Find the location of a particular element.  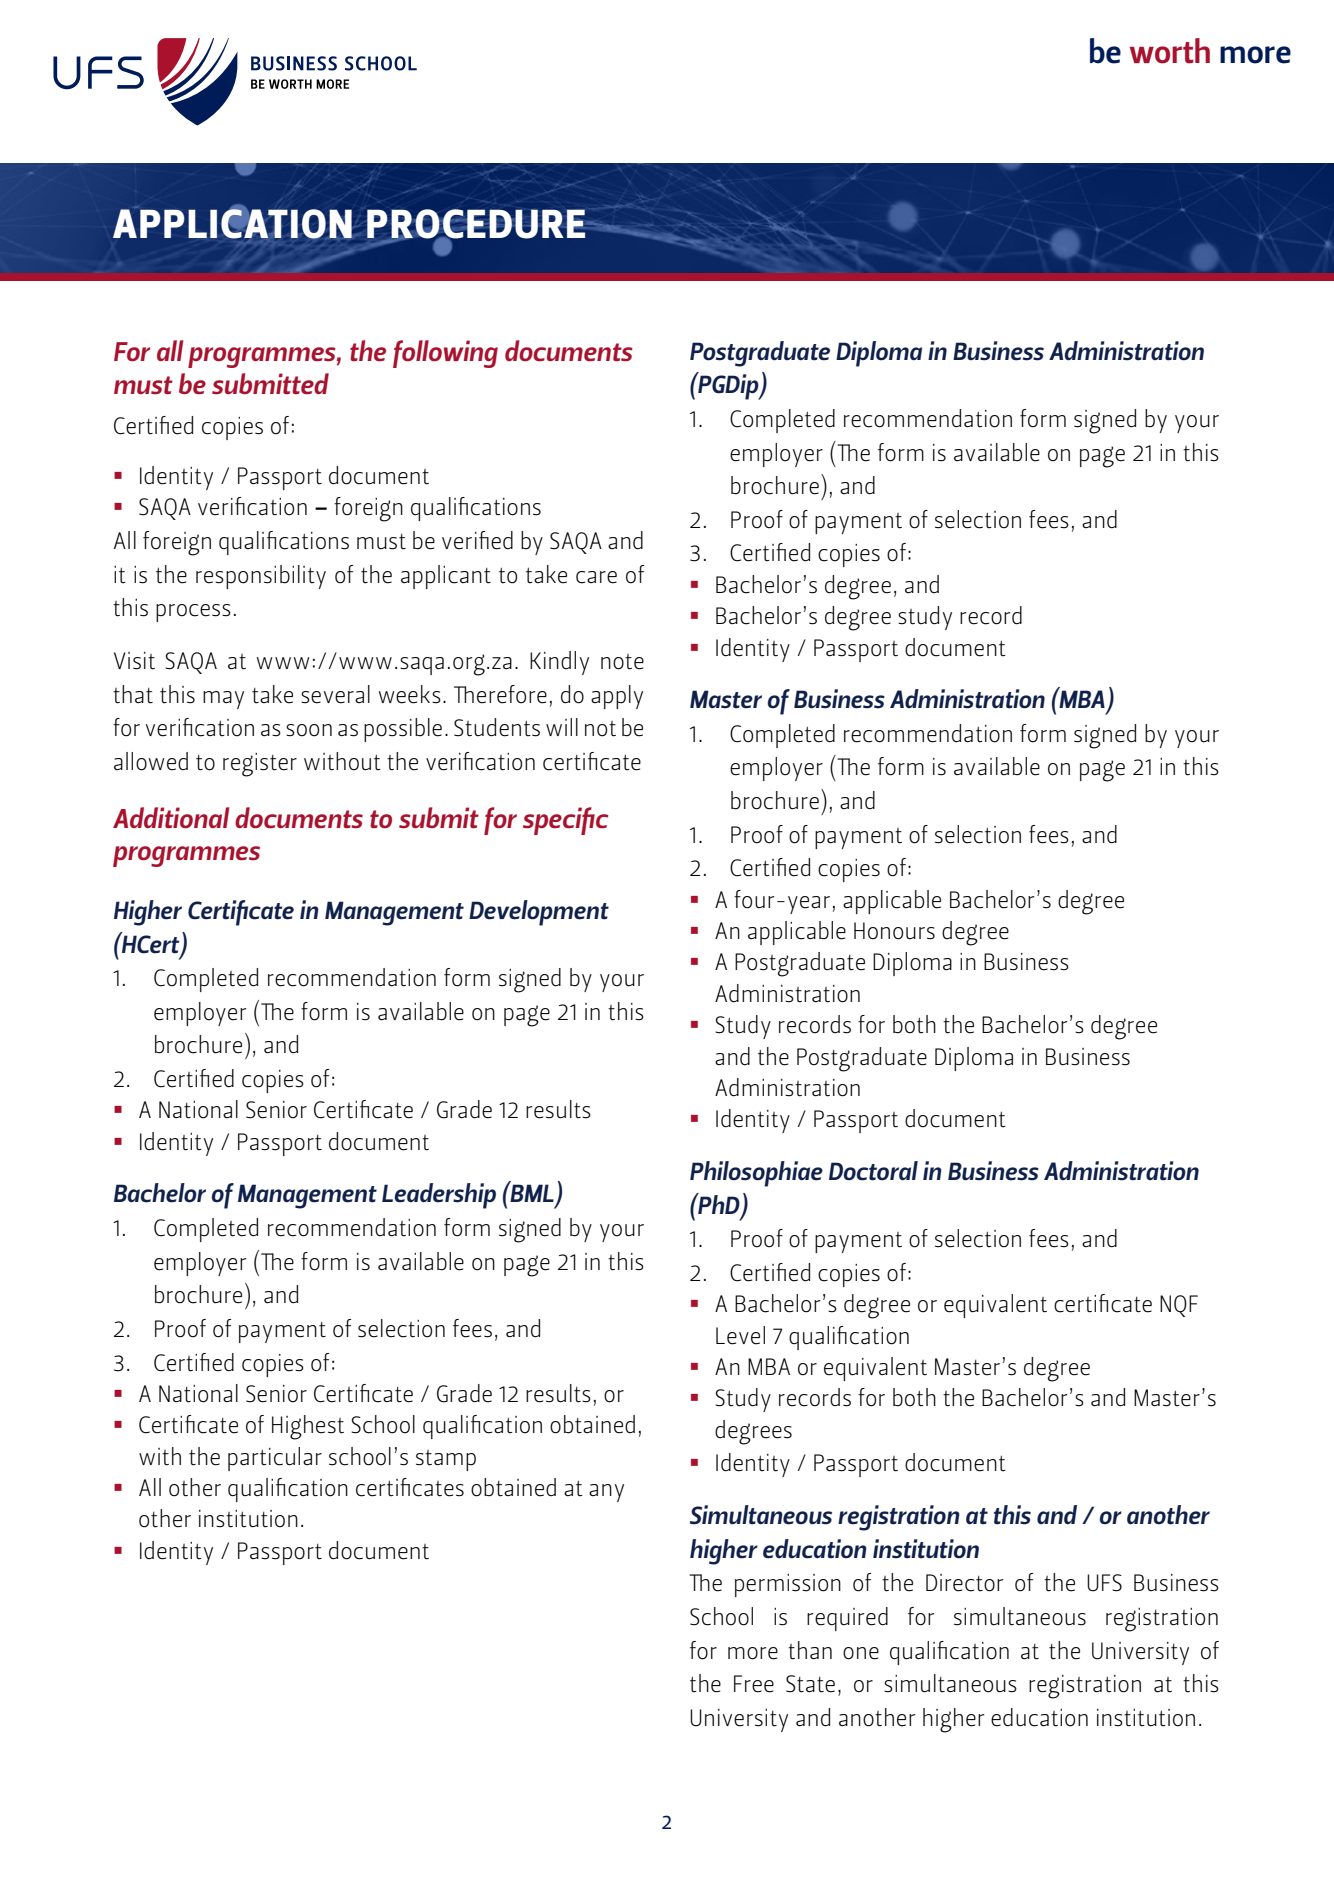

worth is located at coordinates (1170, 51).
